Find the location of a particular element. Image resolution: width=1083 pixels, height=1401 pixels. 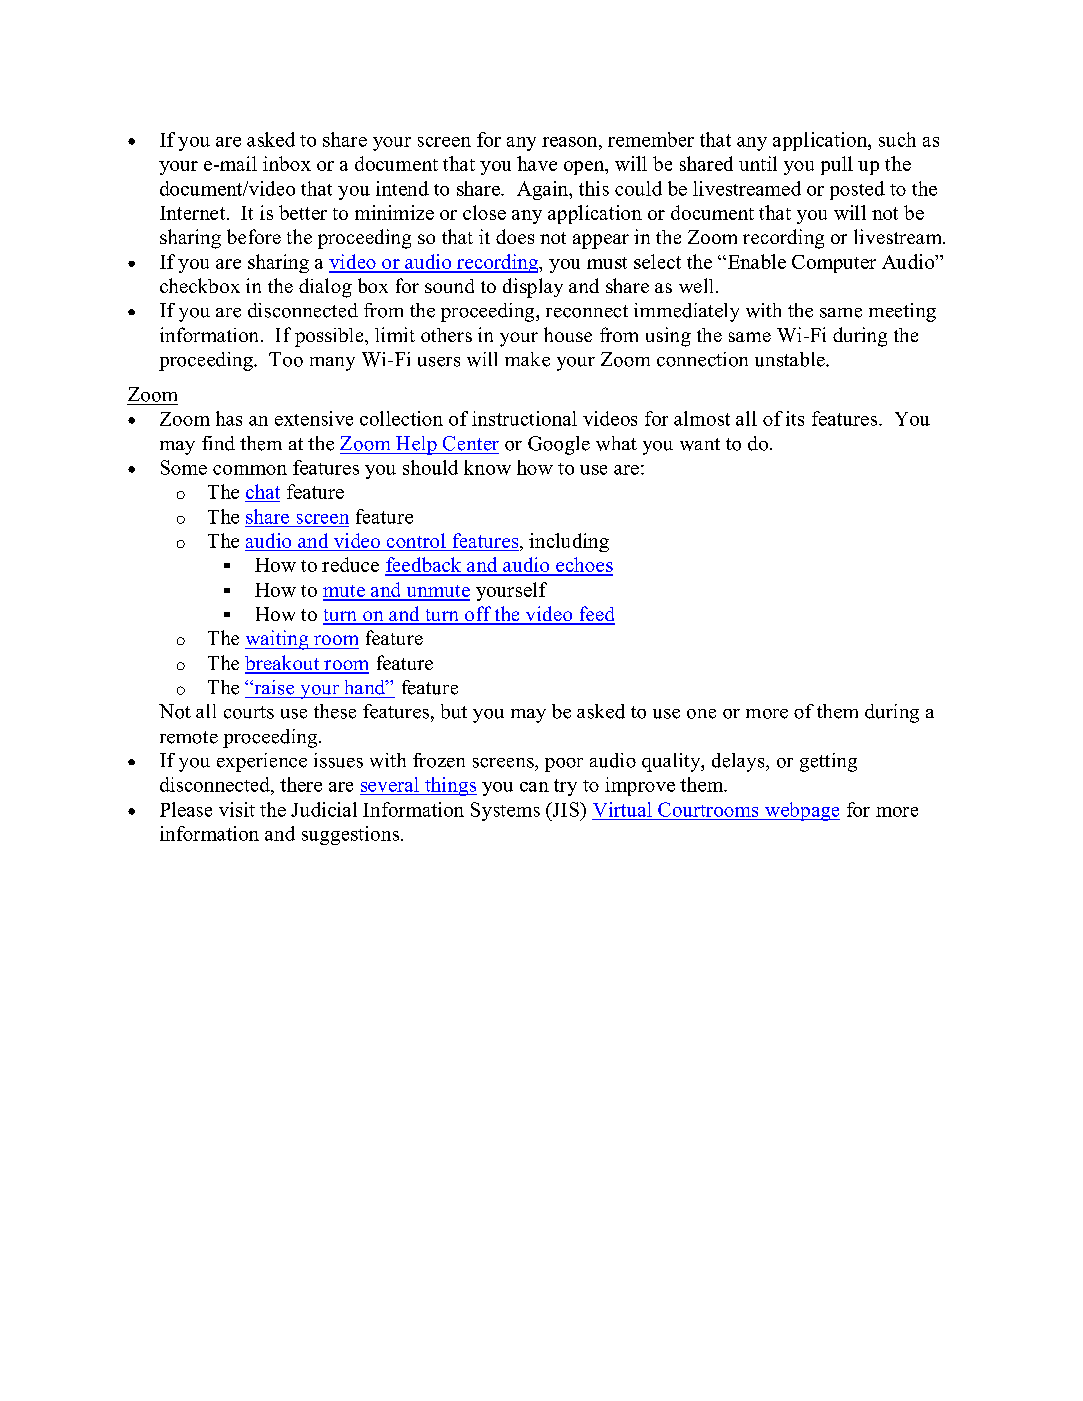

know is located at coordinates (487, 467).
